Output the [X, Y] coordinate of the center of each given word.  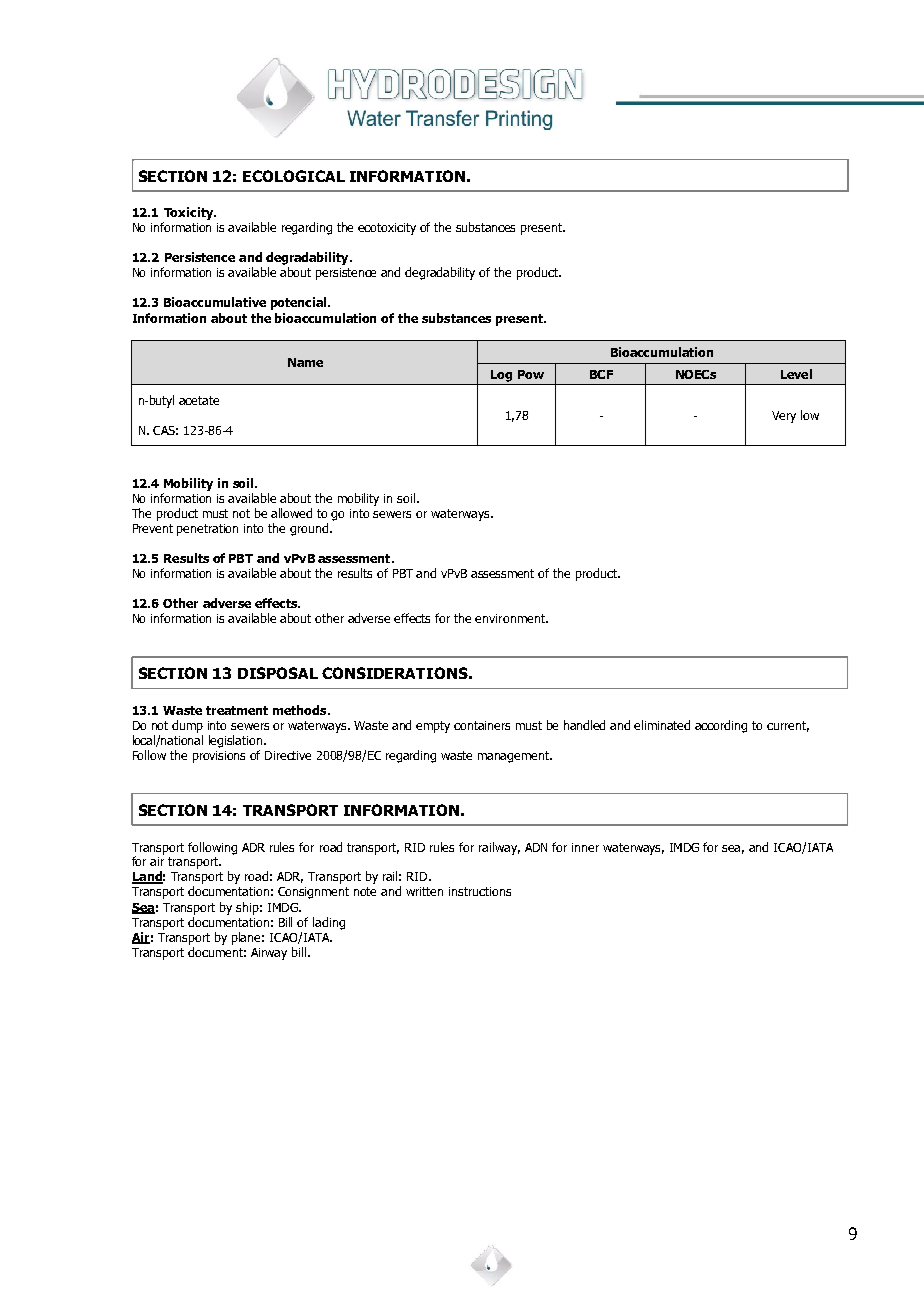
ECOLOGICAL [294, 176]
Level [796, 374]
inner [585, 847]
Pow [531, 374]
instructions [480, 891]
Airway [269, 954]
